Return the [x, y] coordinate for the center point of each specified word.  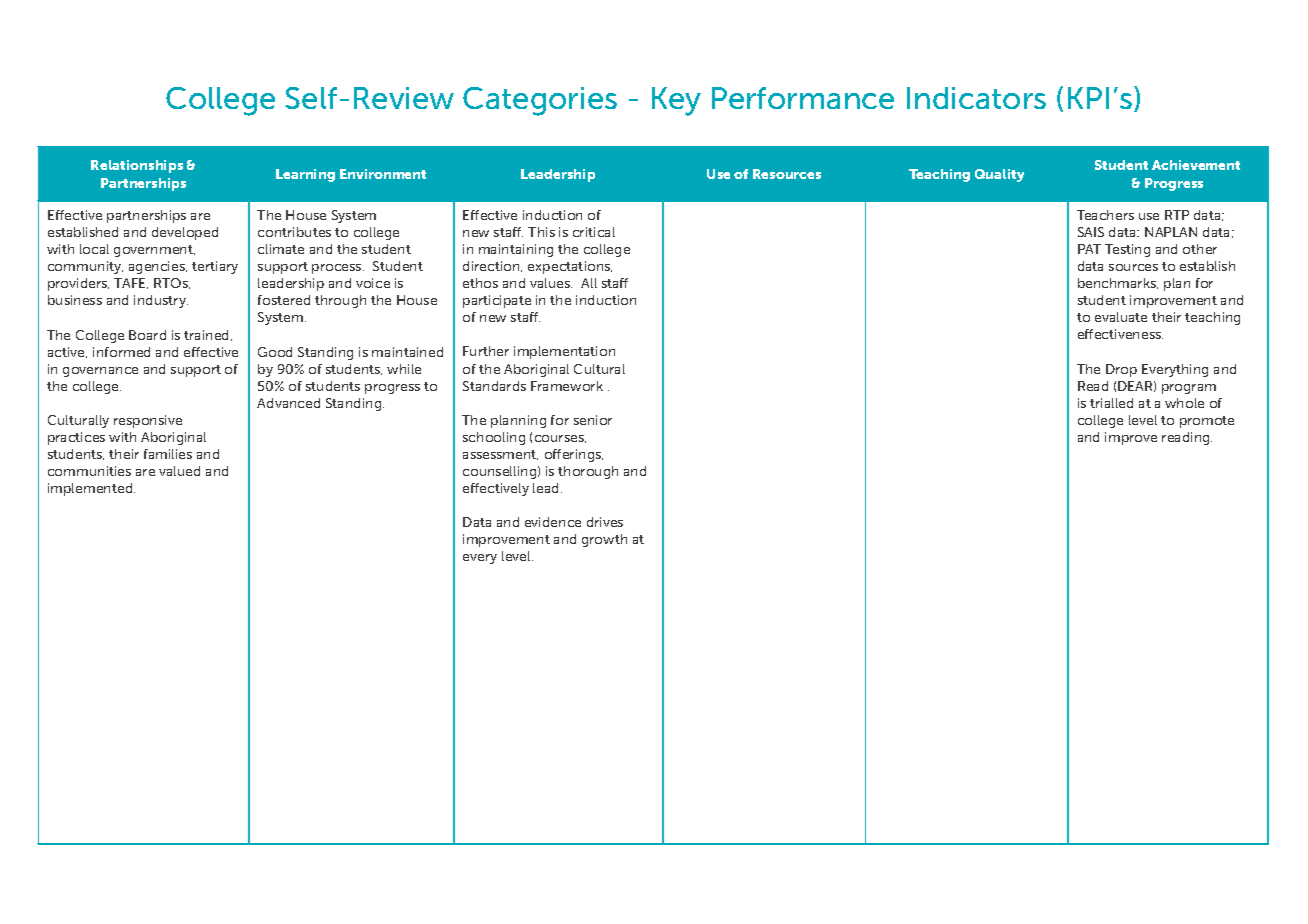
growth [604, 540]
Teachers [1105, 215]
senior [593, 420]
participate [497, 301]
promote [1207, 422]
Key [676, 101]
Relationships [137, 166]
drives [605, 522]
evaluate [1121, 317]
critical [594, 232]
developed [185, 233]
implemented [91, 489]
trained [208, 335]
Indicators [976, 98]
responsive [148, 421]
